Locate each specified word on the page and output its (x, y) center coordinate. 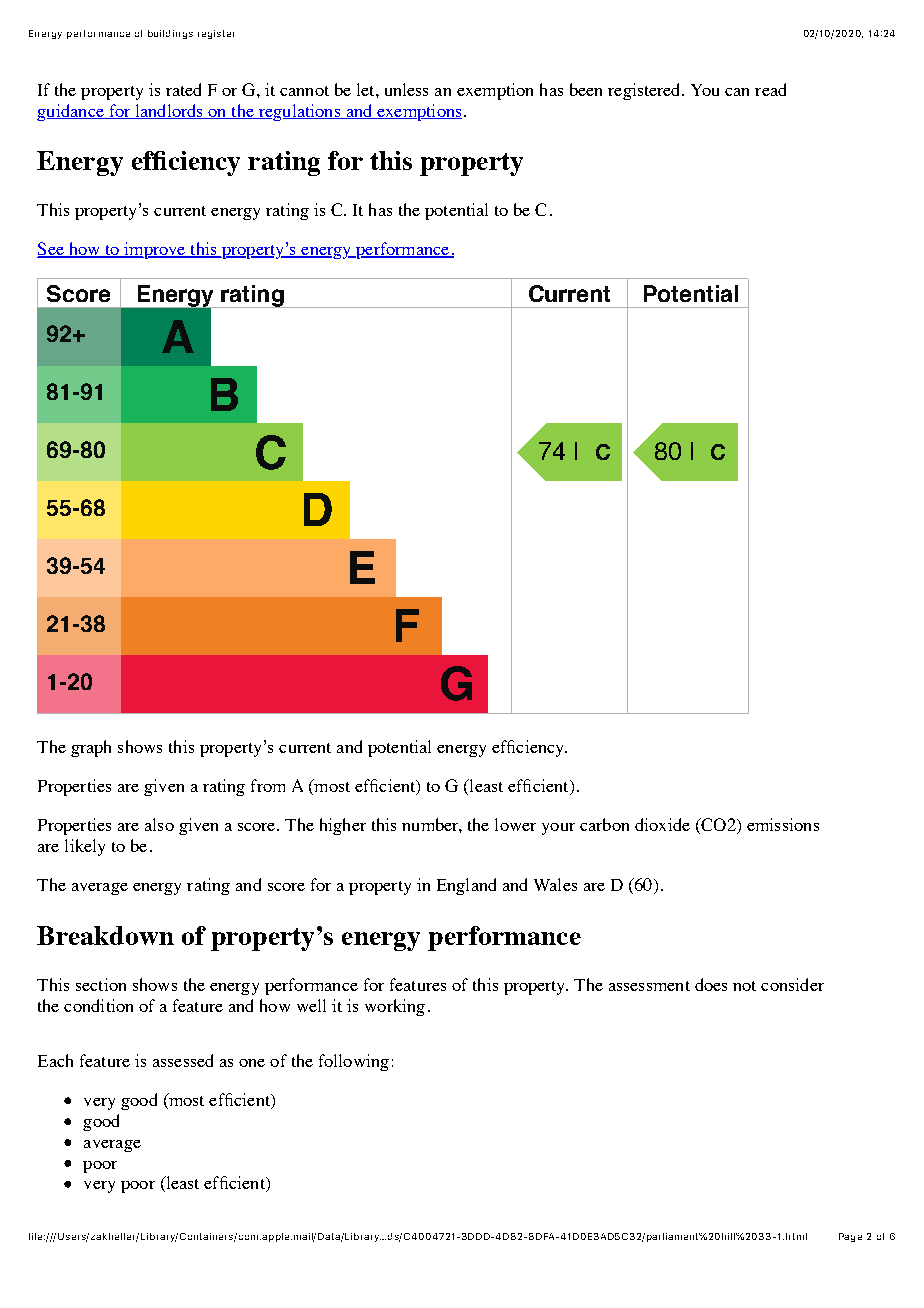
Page (850, 1237)
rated (183, 89)
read (770, 89)
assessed (183, 1060)
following (354, 1062)
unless (406, 89)
